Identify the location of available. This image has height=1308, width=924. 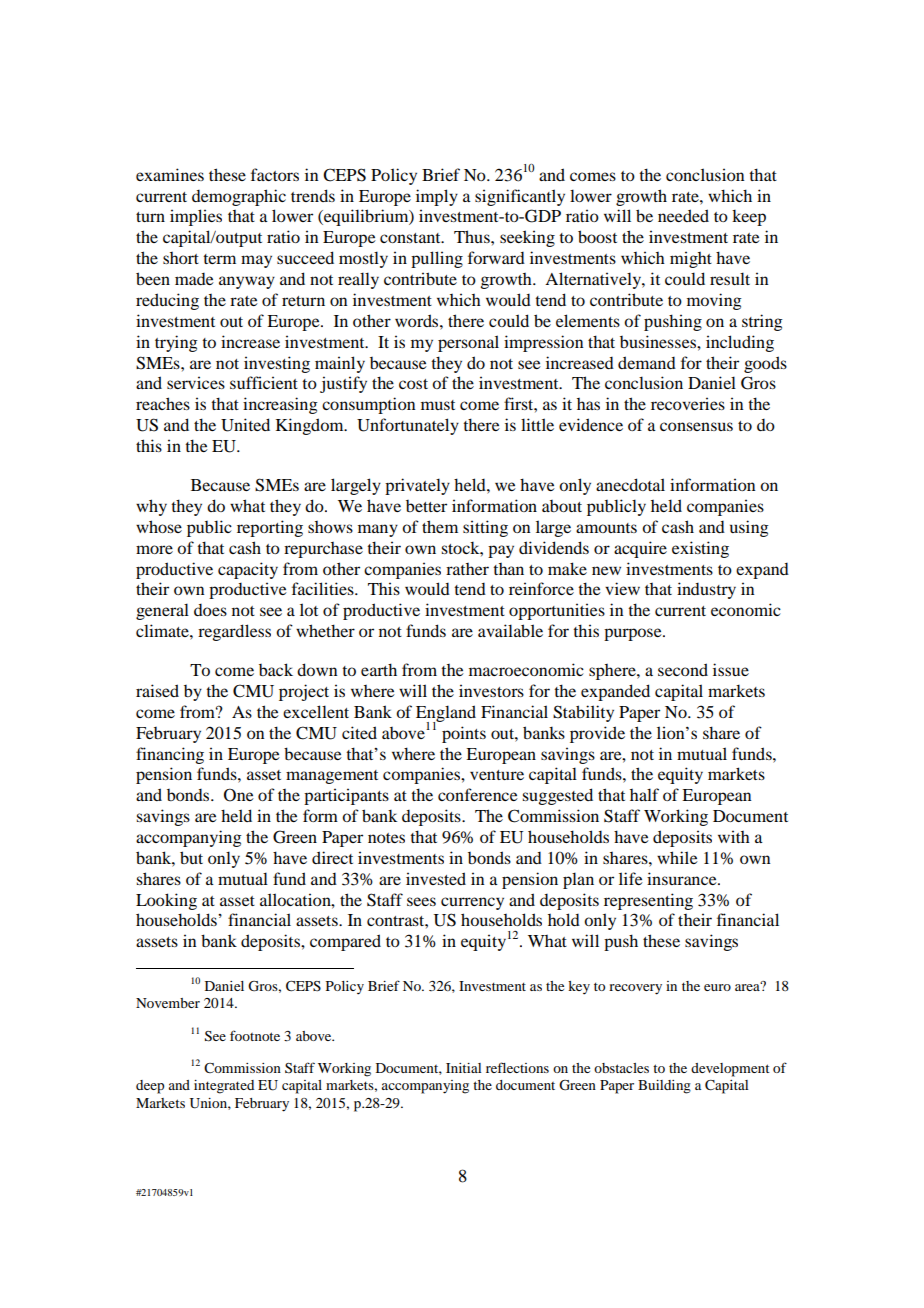
(510, 630).
